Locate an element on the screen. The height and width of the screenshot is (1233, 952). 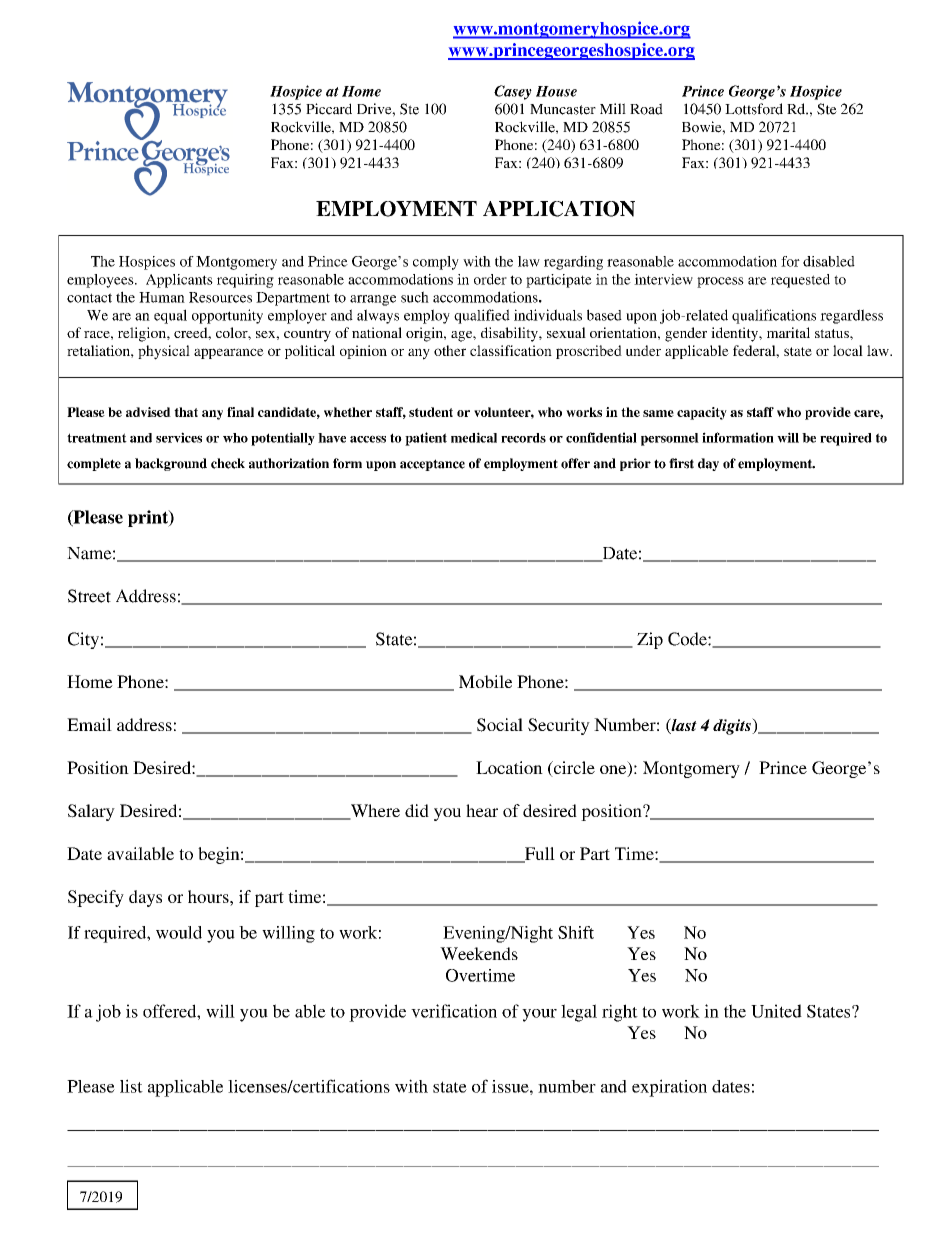
list is located at coordinates (131, 1086).
